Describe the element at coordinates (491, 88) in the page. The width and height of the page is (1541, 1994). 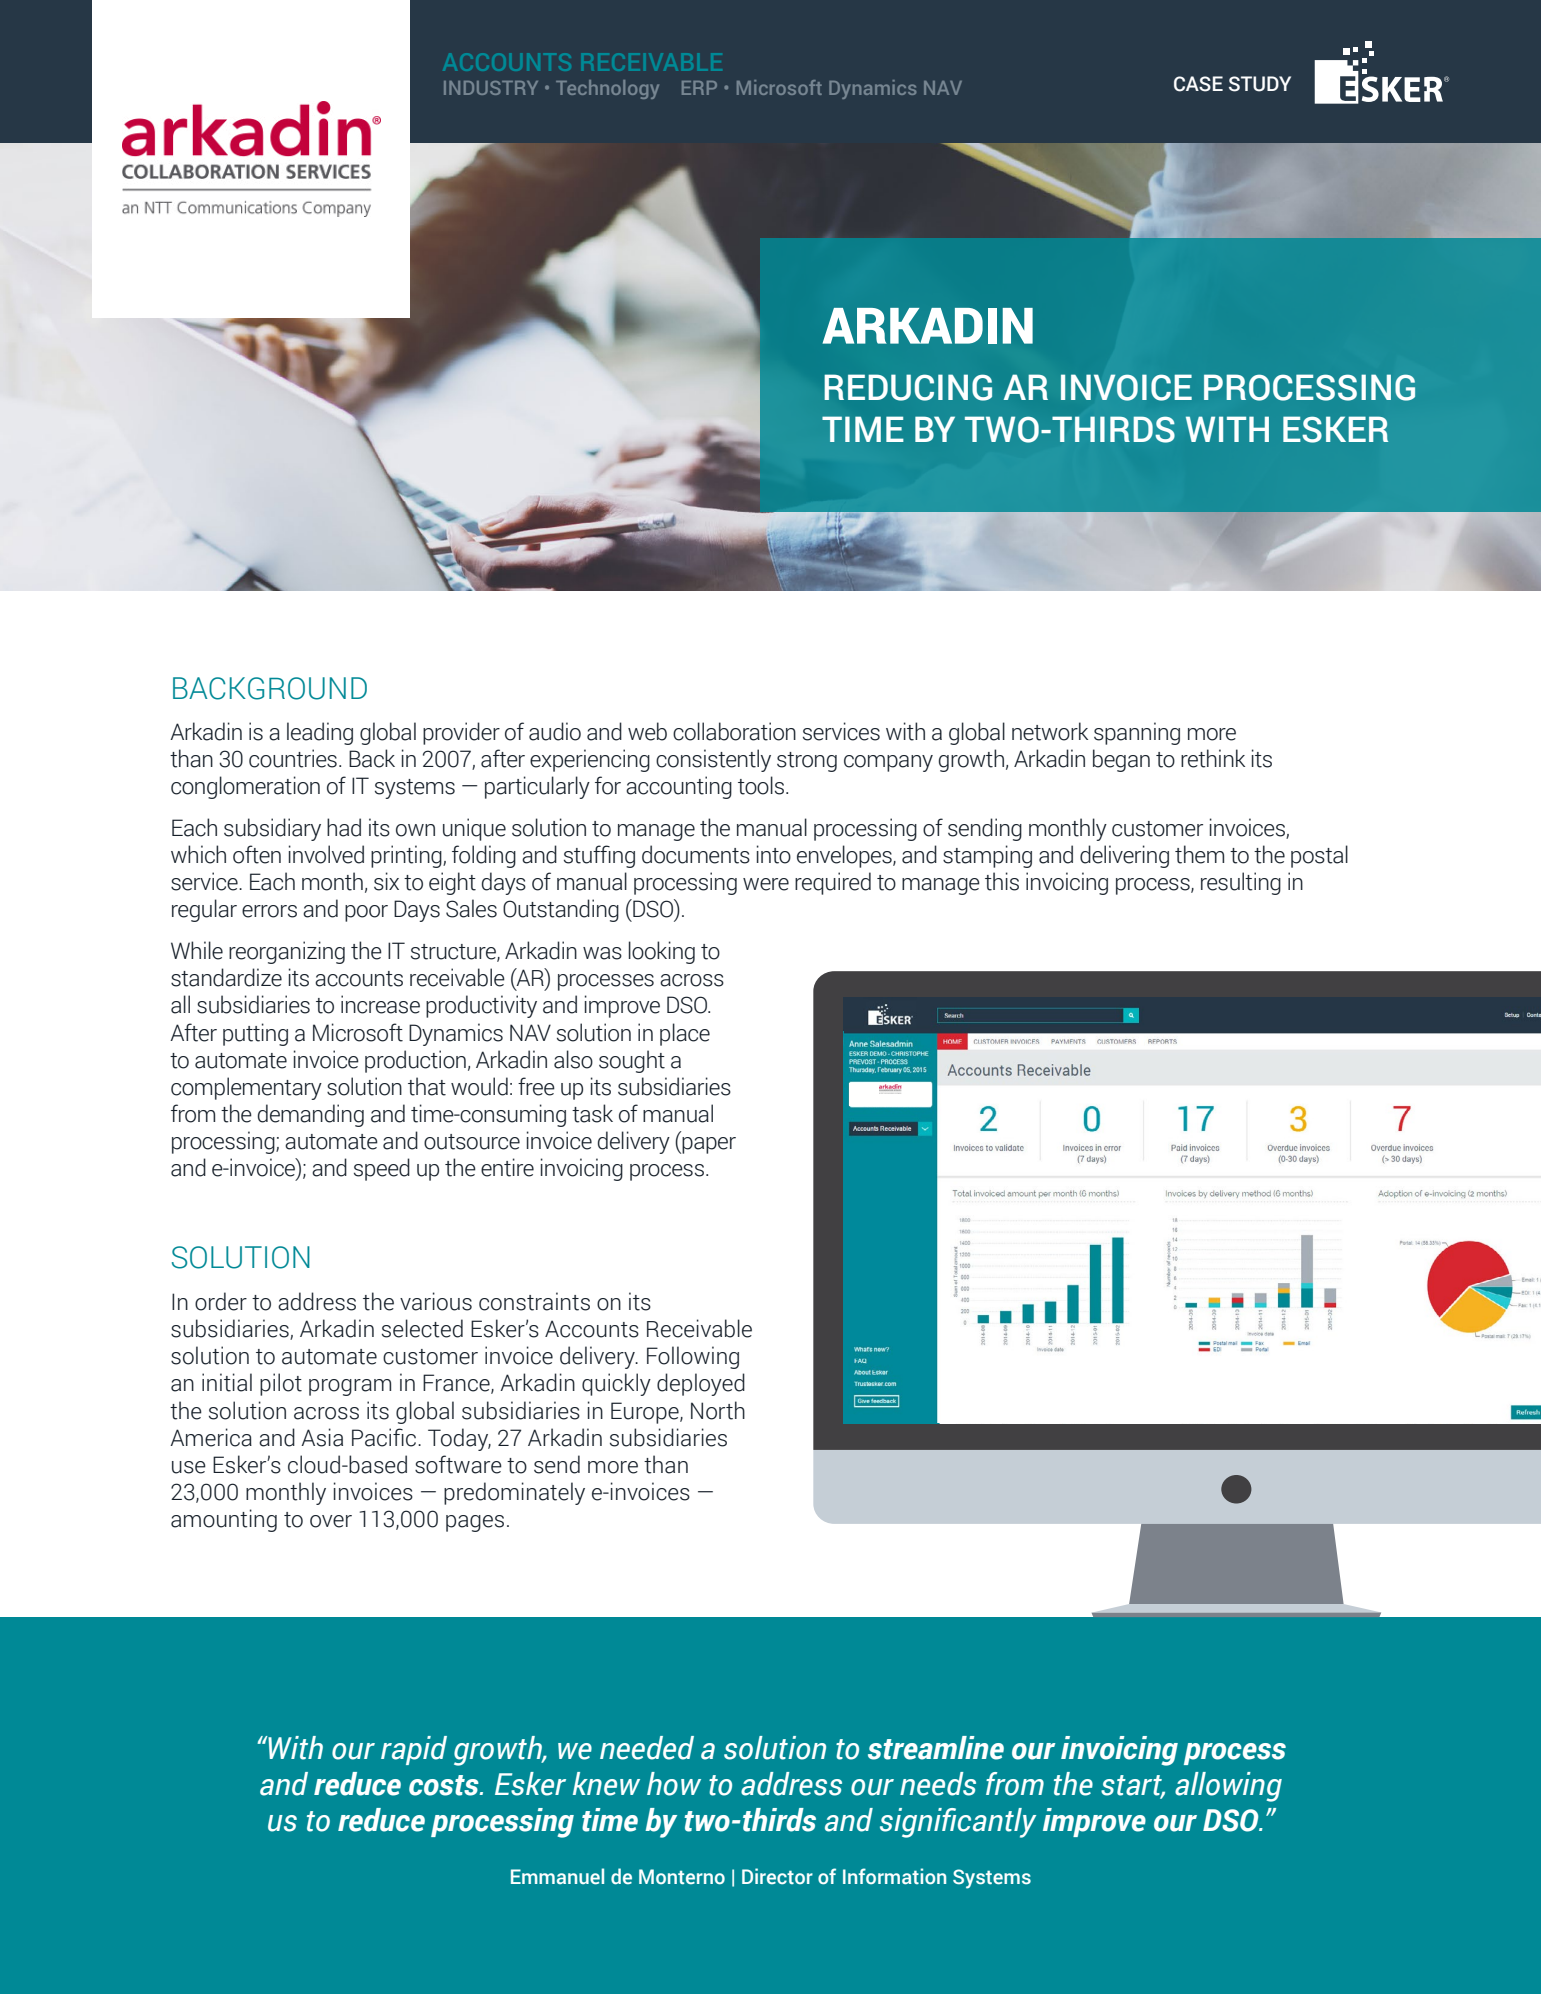
I see `INDUSTRY` at that location.
